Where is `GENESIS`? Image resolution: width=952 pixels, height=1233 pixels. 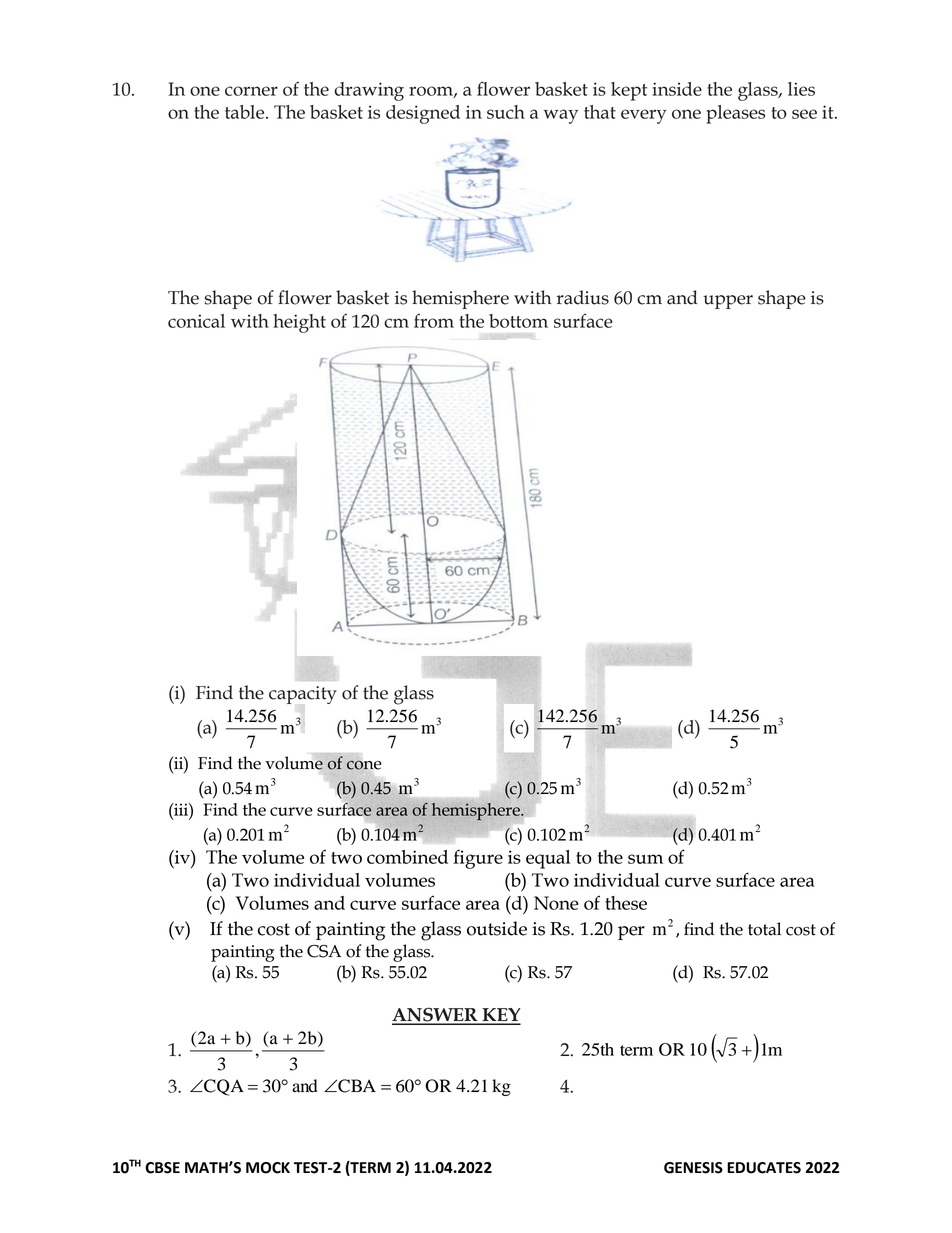
GENESIS is located at coordinates (693, 1168).
